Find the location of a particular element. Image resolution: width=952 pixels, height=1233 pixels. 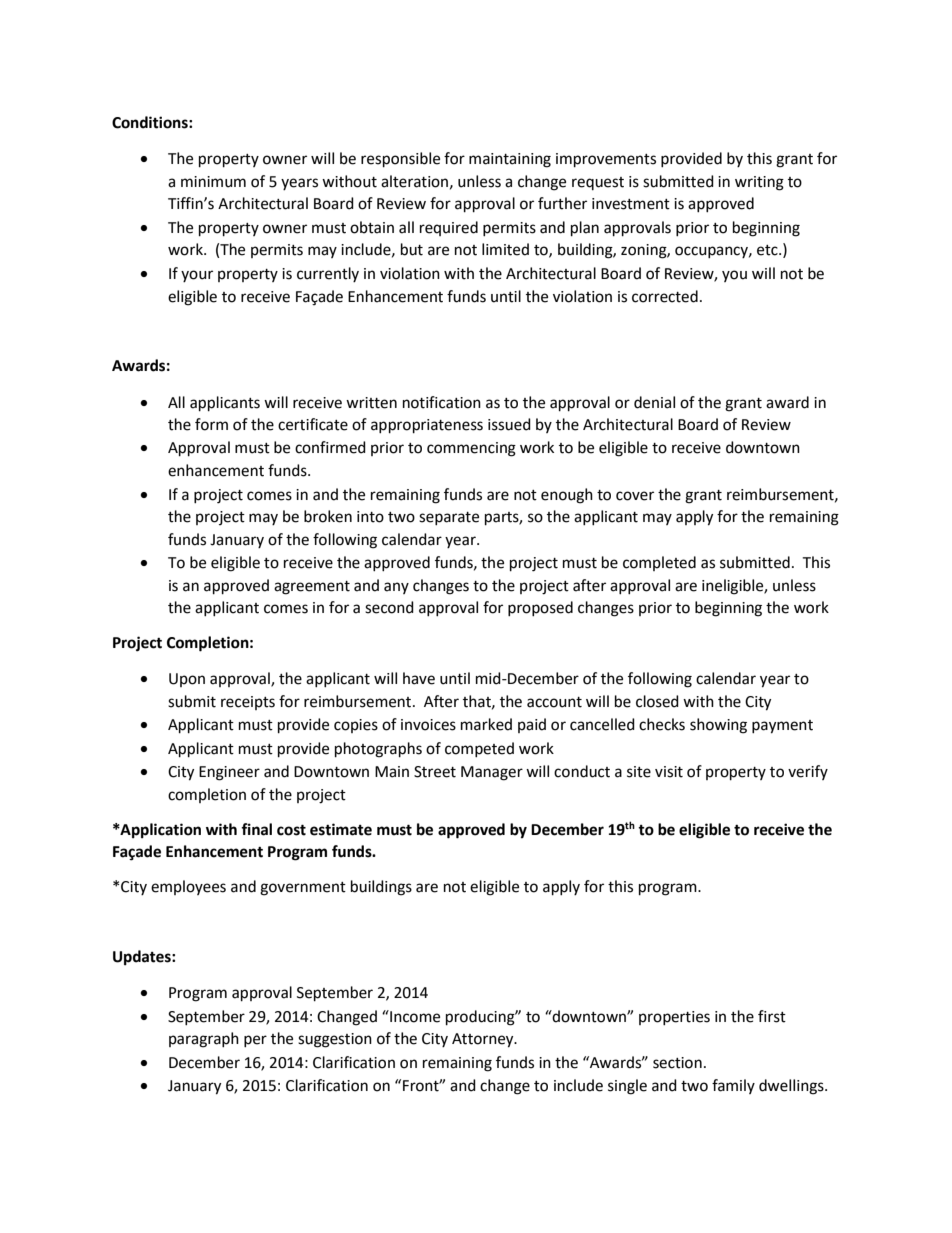

writing is located at coordinates (759, 183).
